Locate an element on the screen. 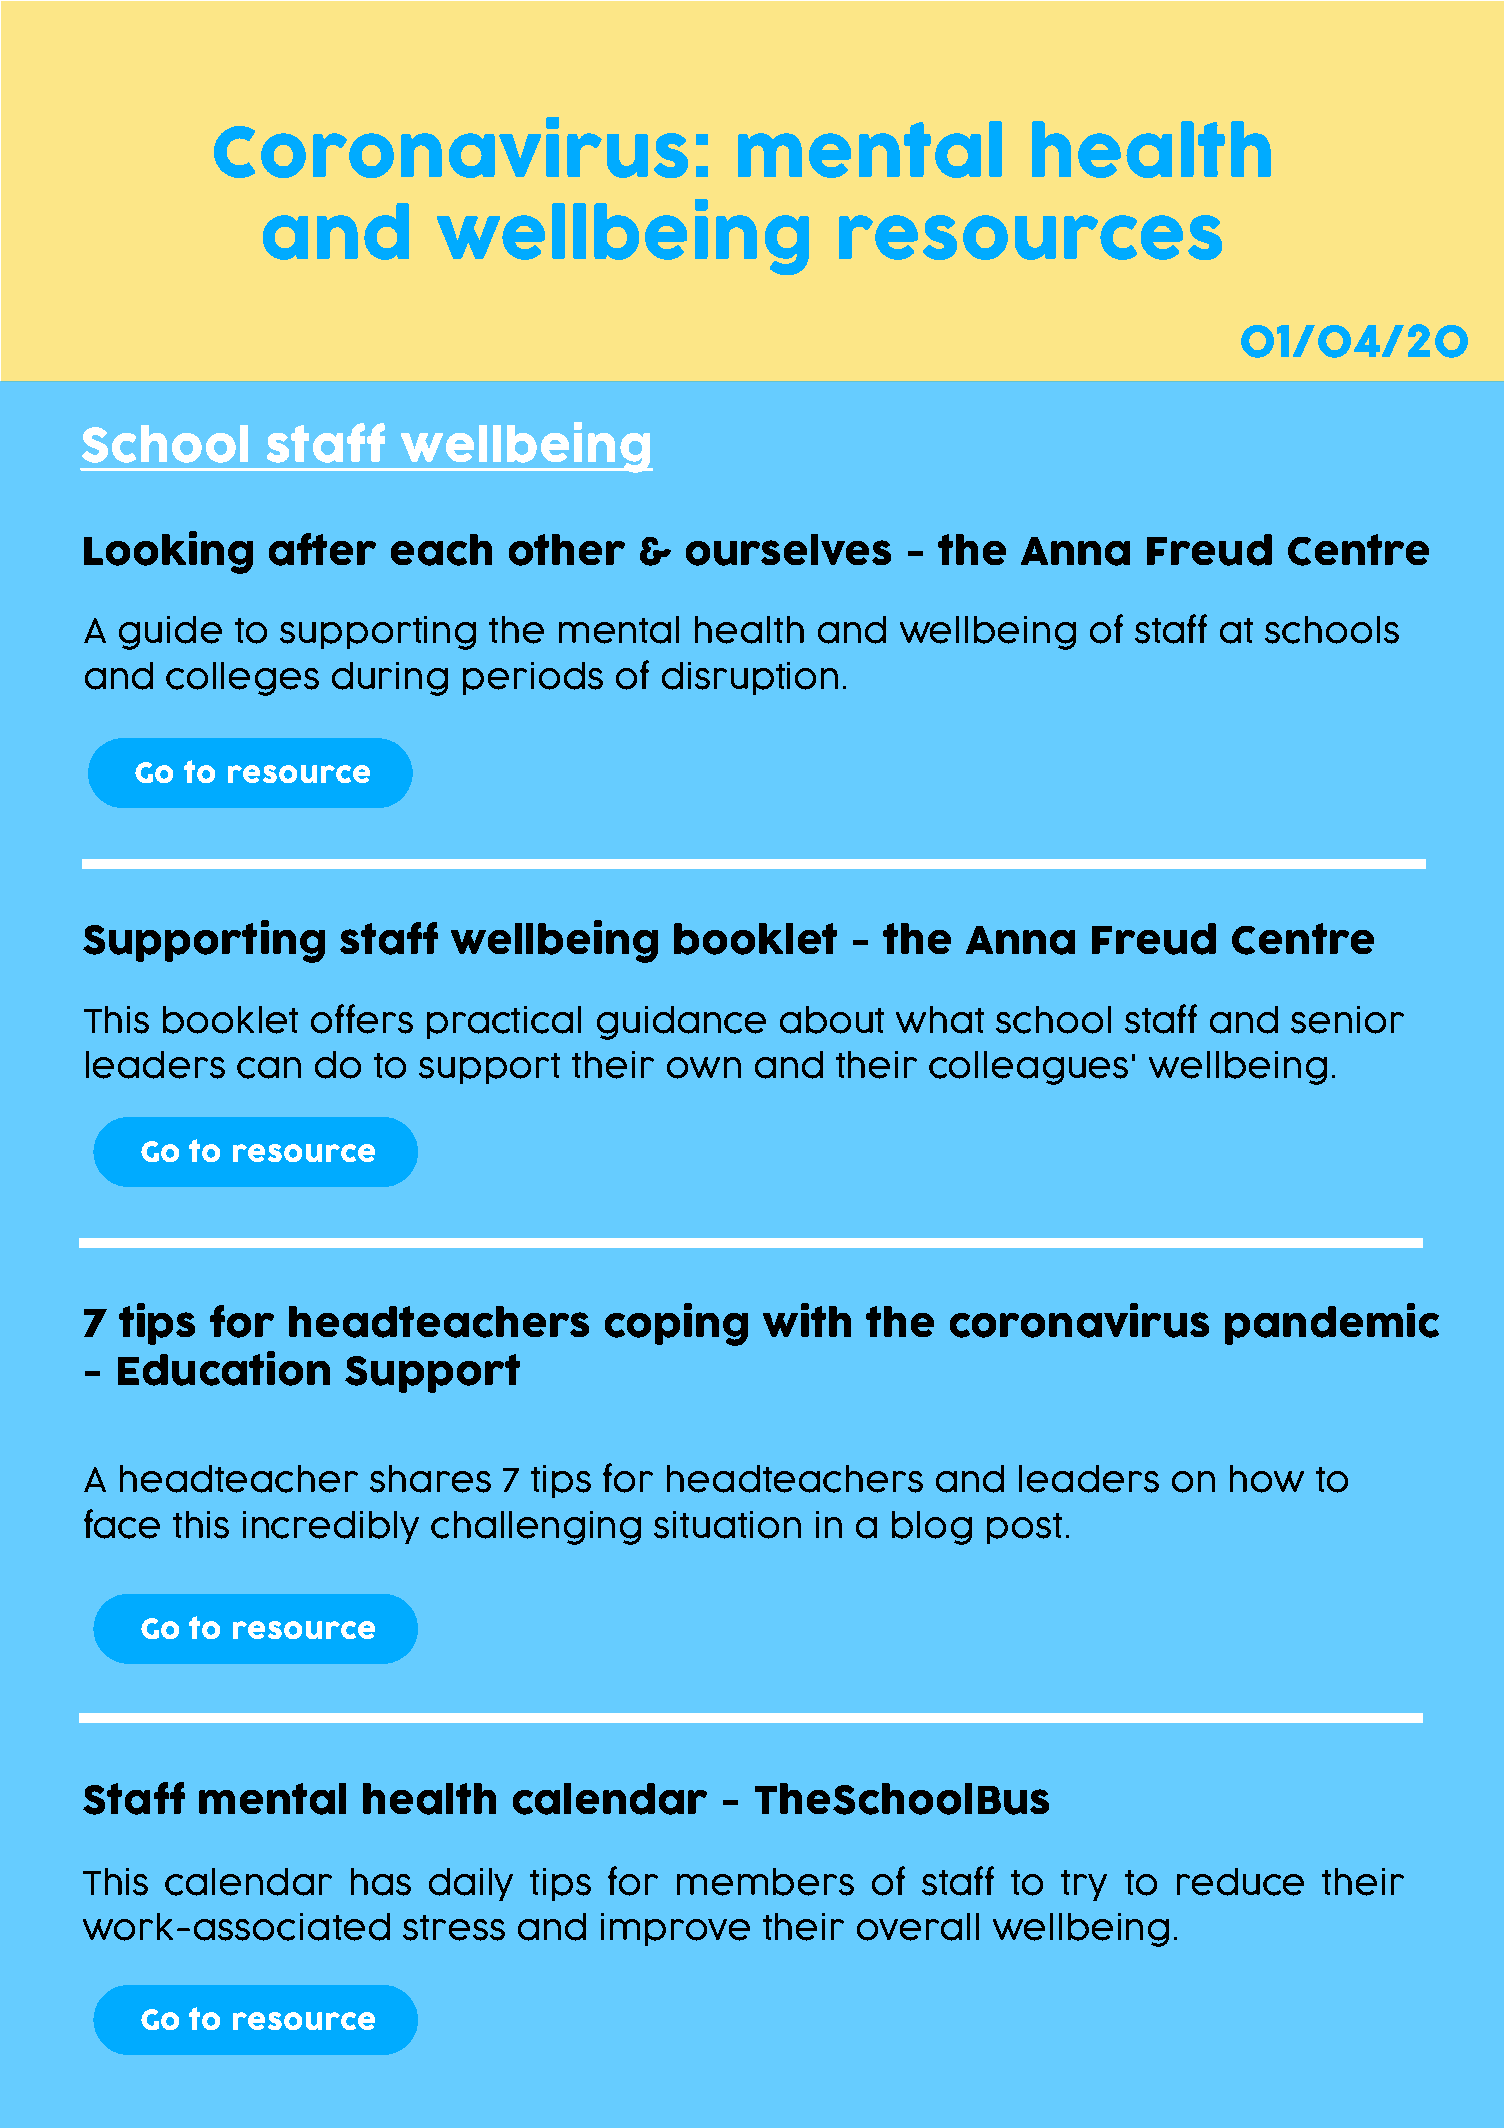 This screenshot has height=2128, width=1504. disruption is located at coordinates (750, 678).
